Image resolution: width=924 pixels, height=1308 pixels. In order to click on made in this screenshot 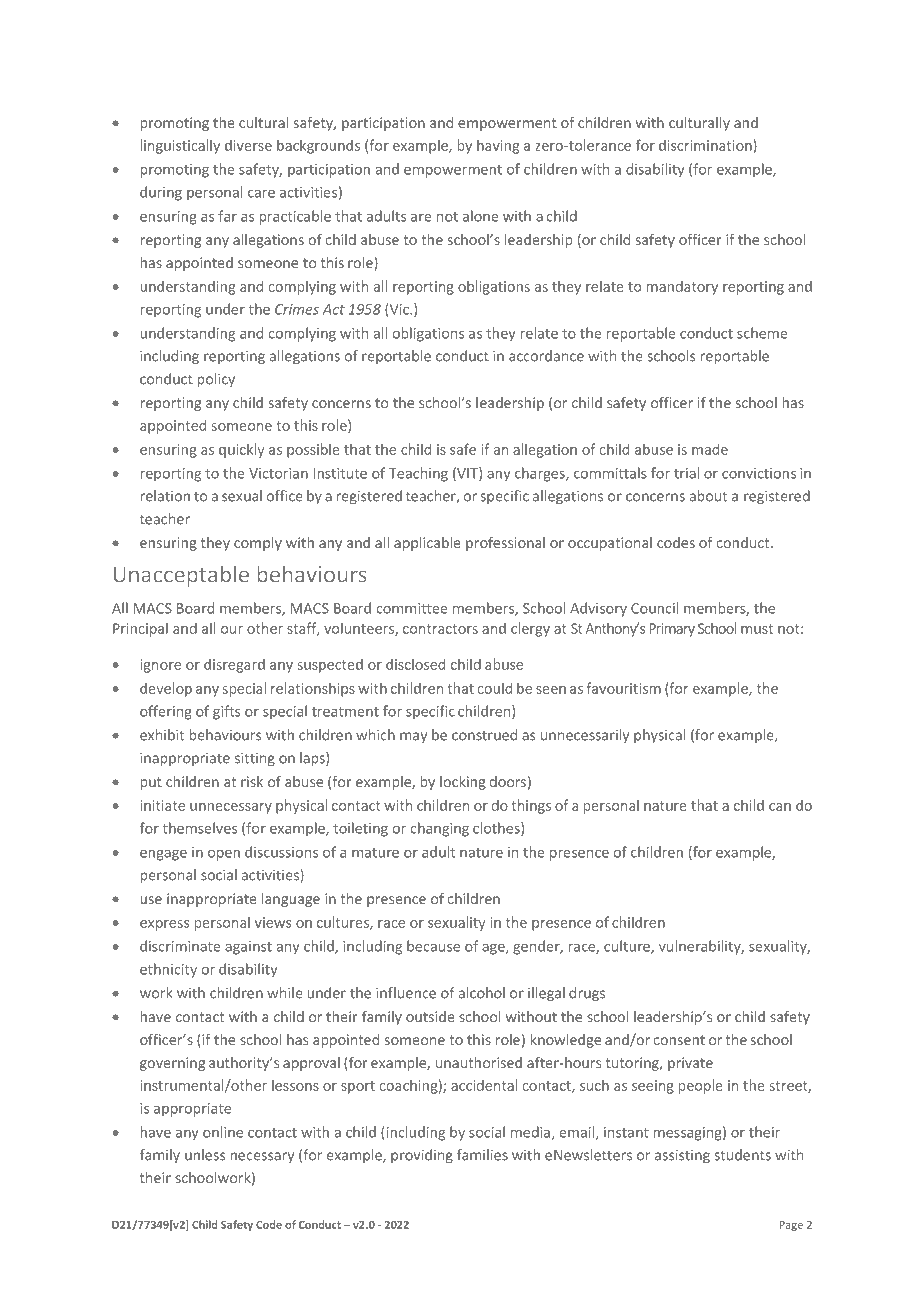, I will do `click(710, 449)`.
